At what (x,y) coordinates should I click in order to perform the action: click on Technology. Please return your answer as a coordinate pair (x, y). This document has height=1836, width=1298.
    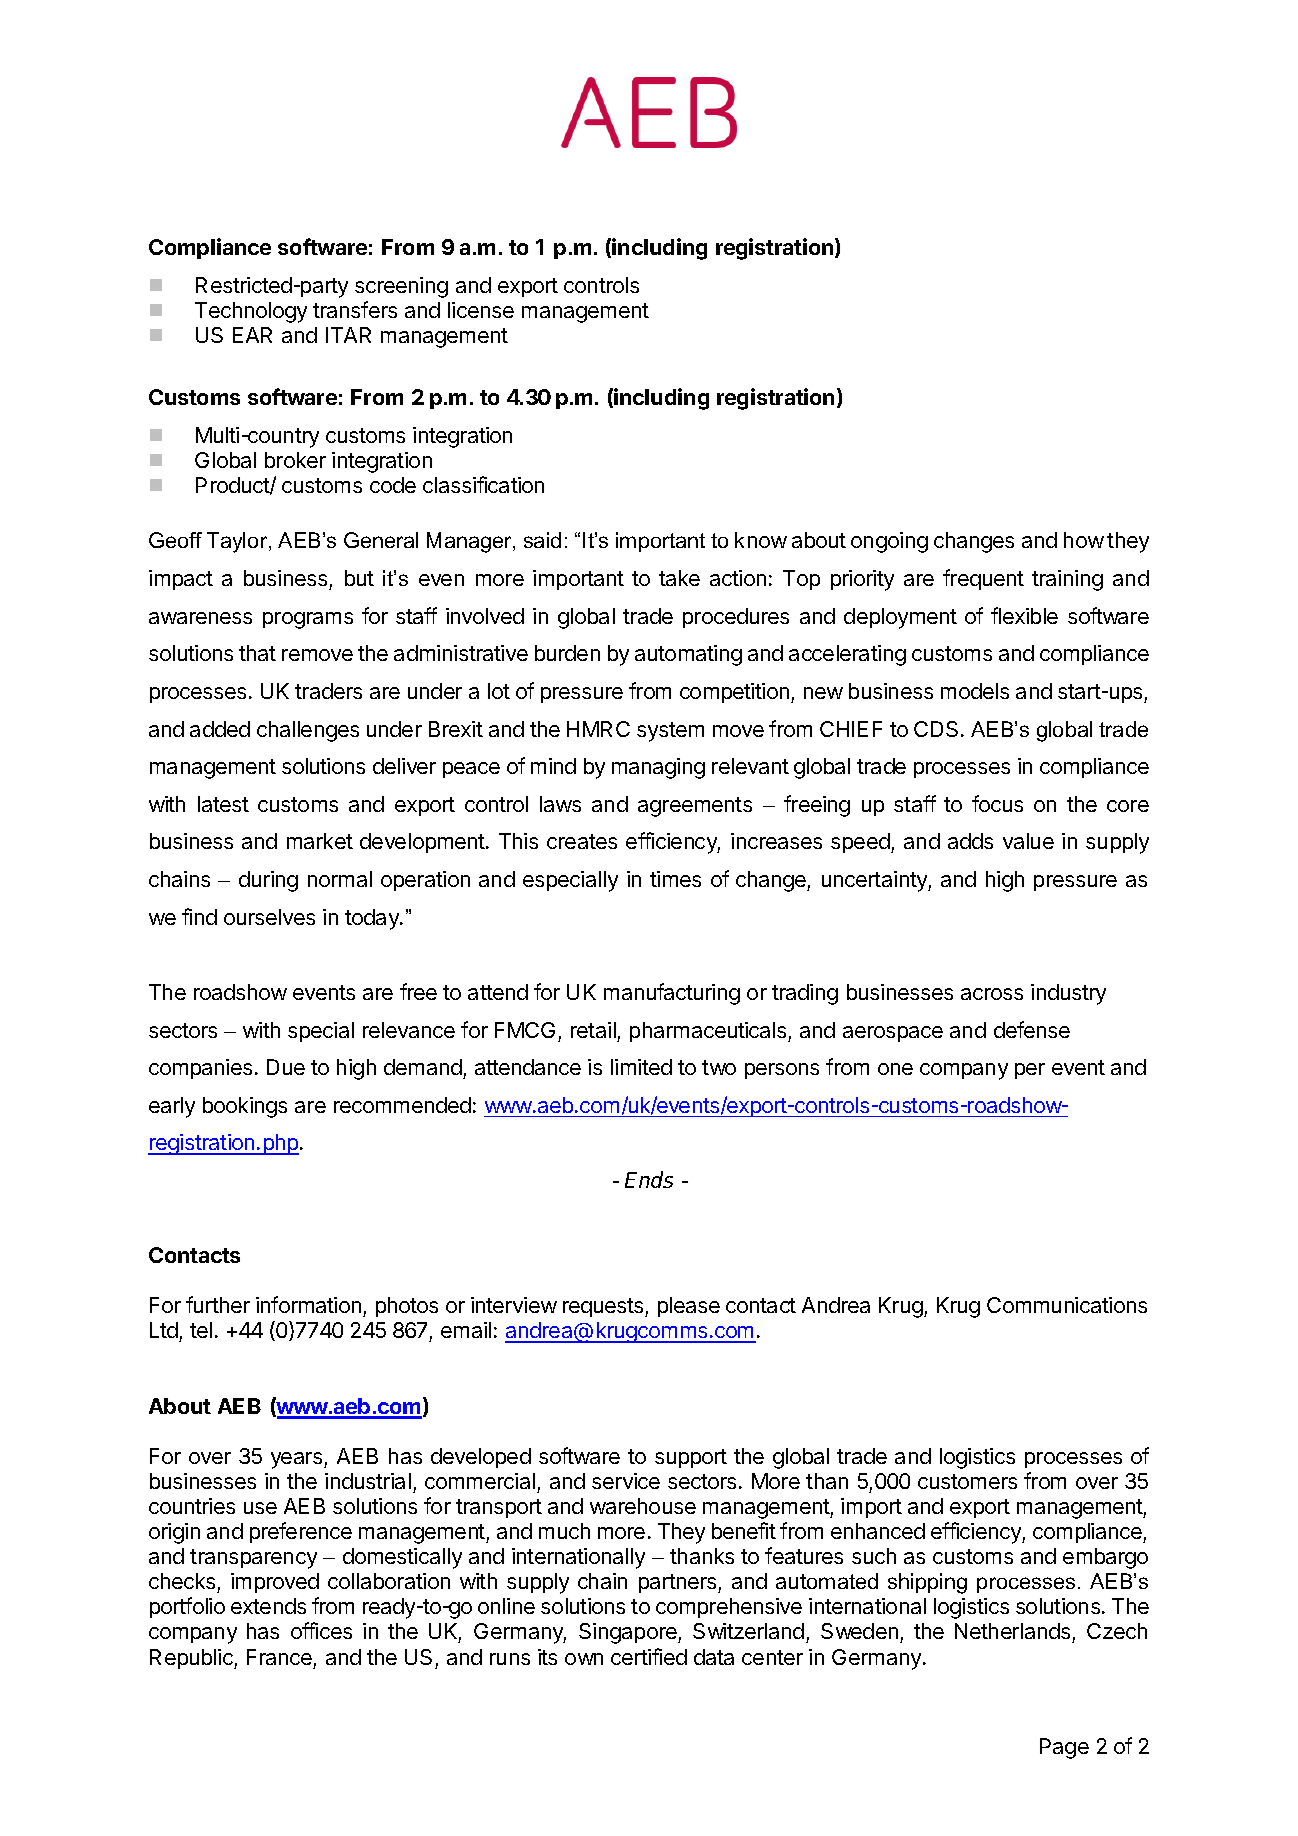
    Looking at the image, I should click on (251, 312).
